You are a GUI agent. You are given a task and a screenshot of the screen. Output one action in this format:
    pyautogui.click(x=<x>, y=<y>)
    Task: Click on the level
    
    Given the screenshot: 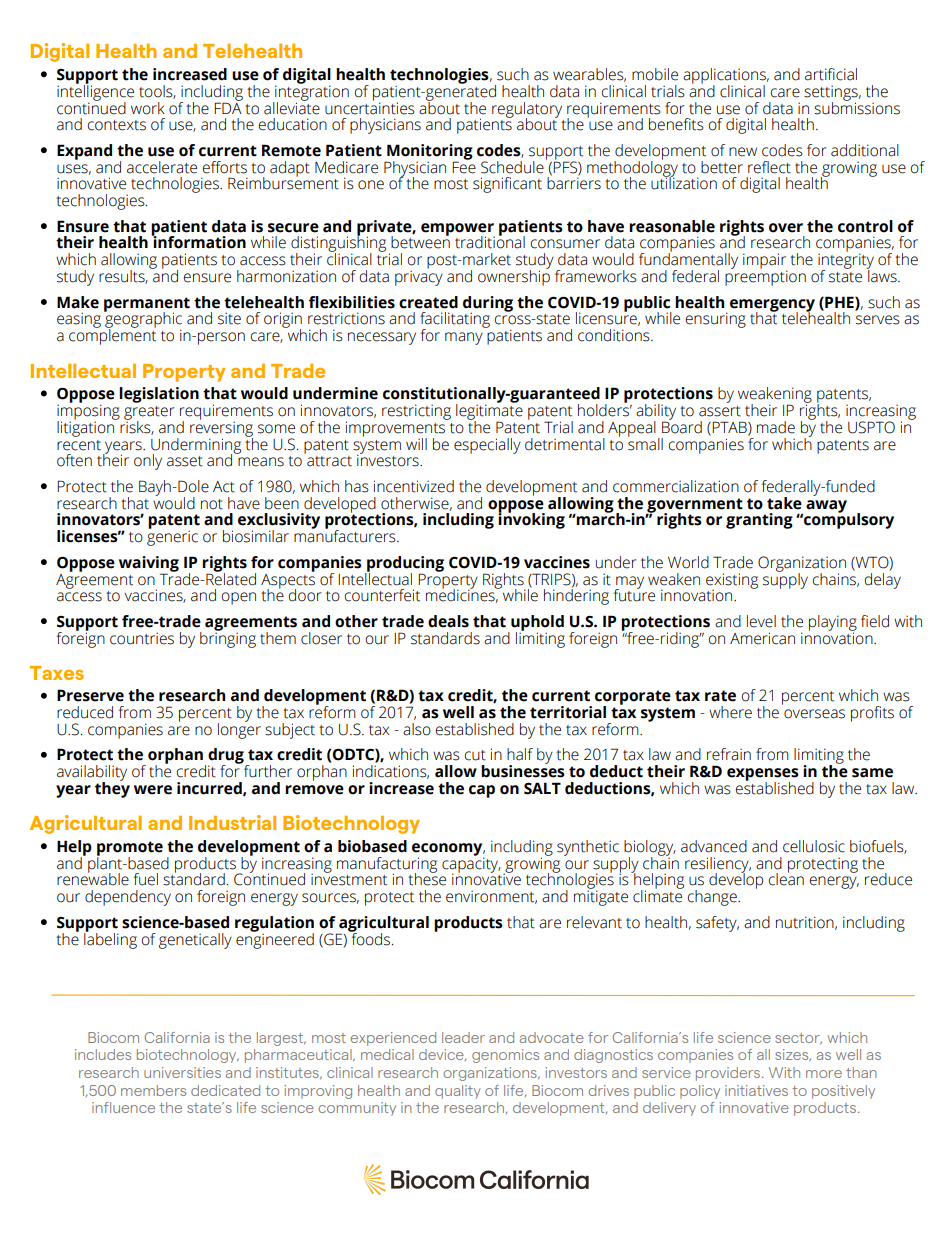 What is the action you would take?
    pyautogui.click(x=761, y=621)
